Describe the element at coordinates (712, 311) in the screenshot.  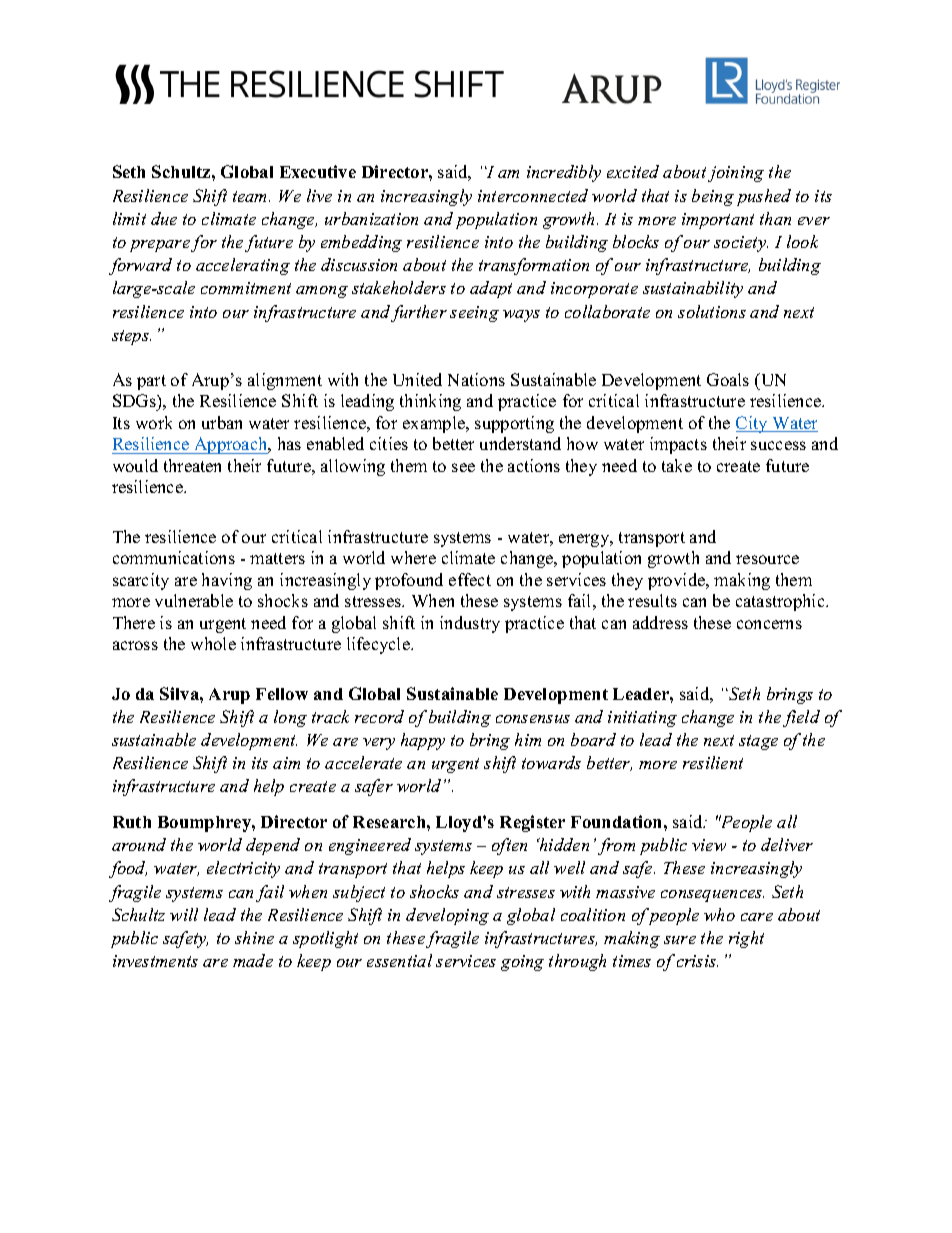
I see `solutions` at that location.
